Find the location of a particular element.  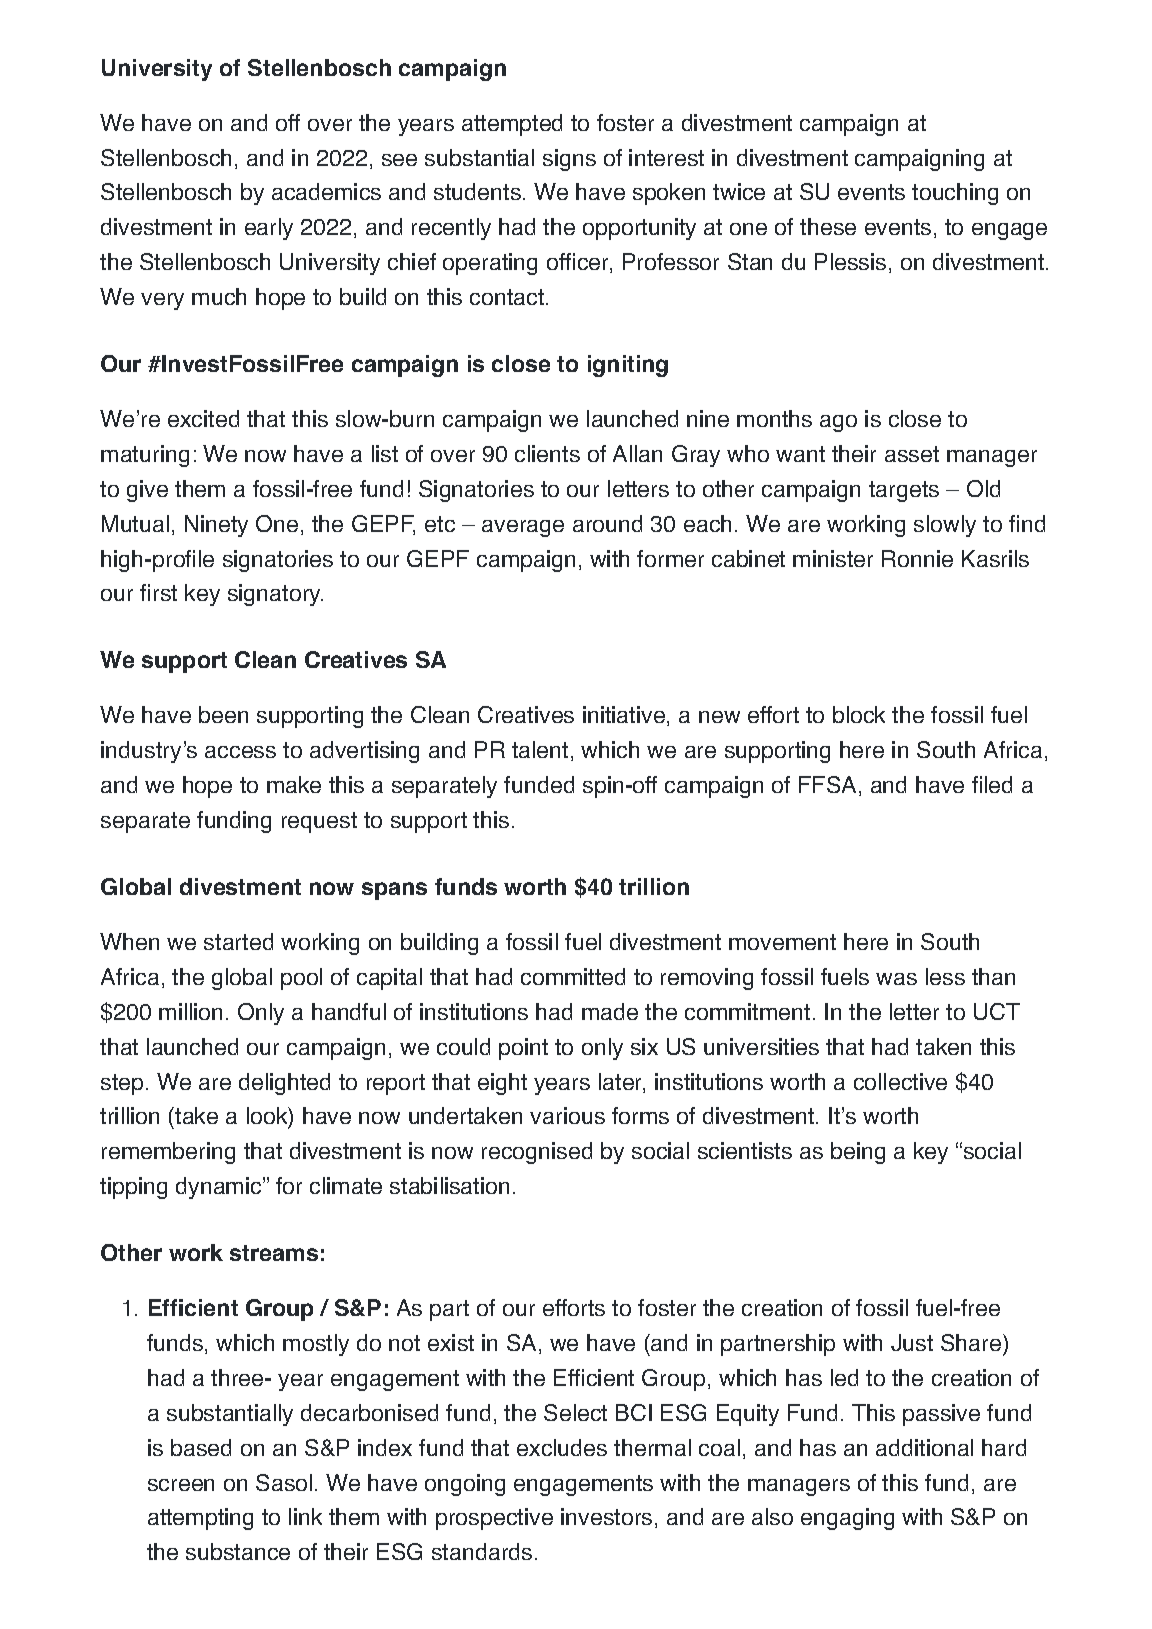

around is located at coordinates (607, 523).
